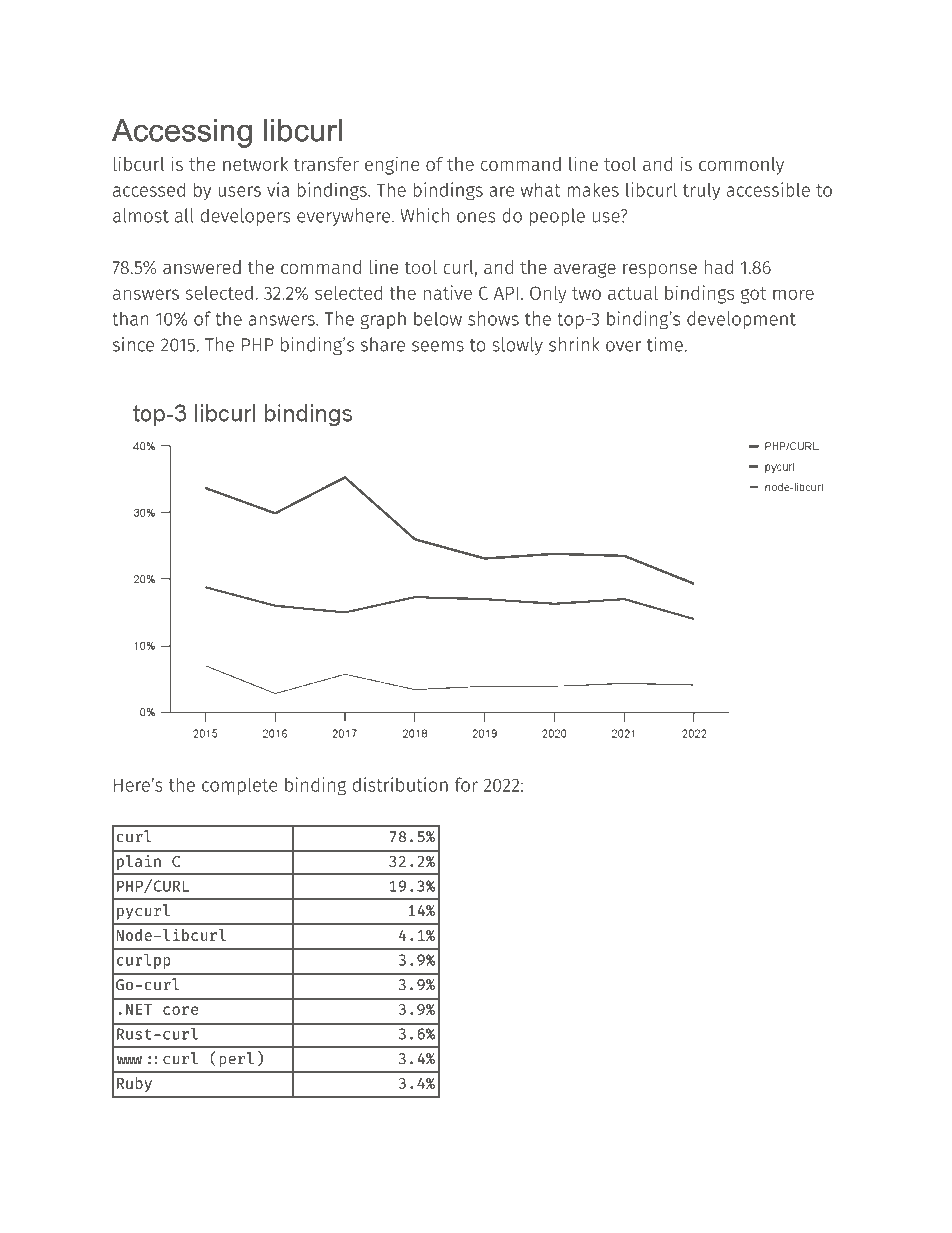 This page has width=952, height=1233. I want to click on since, so click(133, 344).
